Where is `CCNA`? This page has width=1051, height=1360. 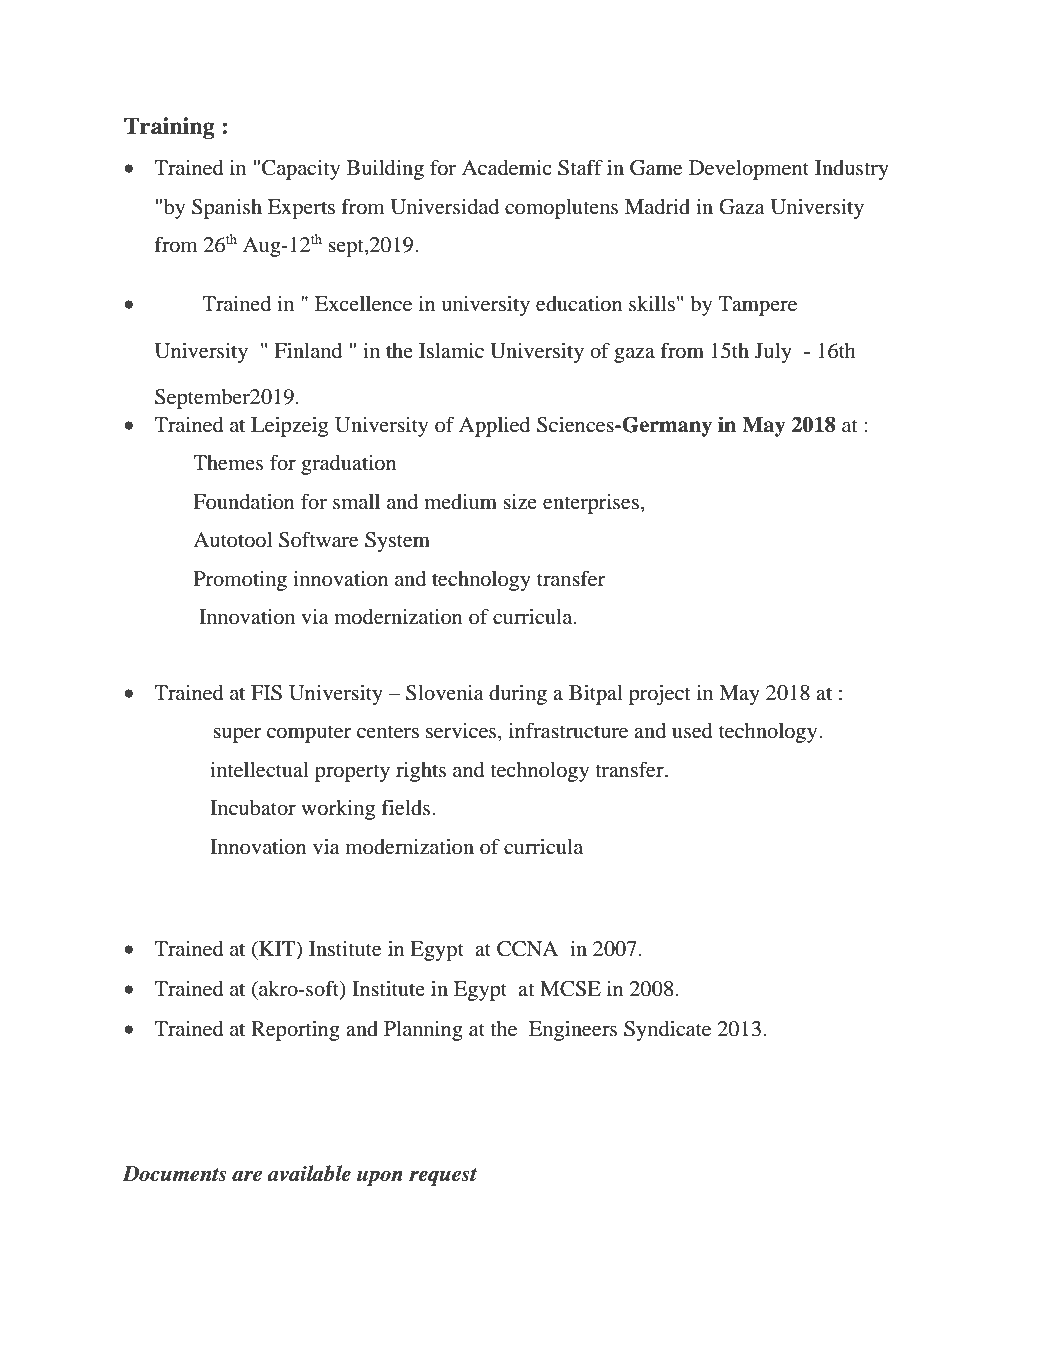 CCNA is located at coordinates (527, 949).
